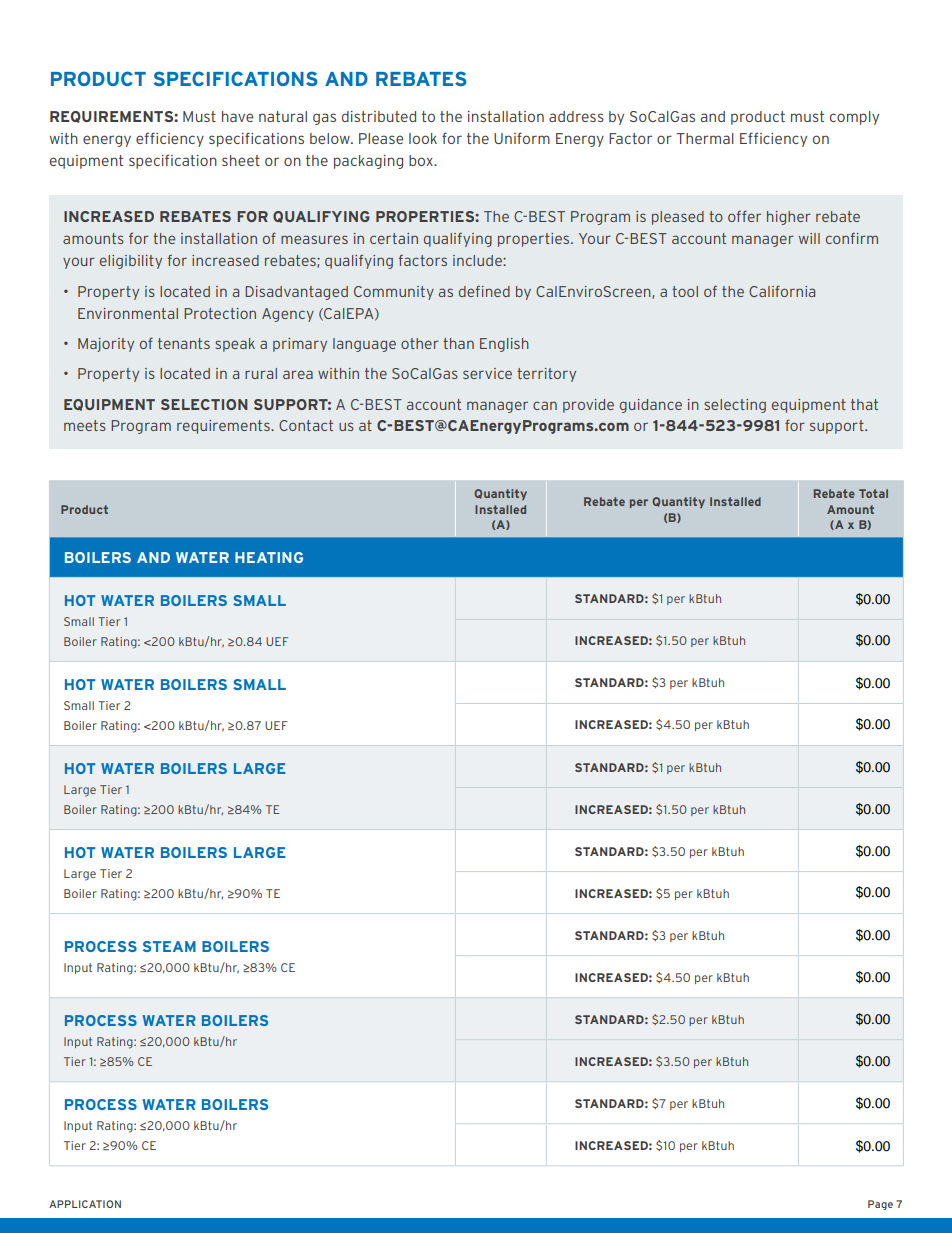 The image size is (952, 1233). What do you see at coordinates (85, 1204) in the image?
I see `APPLICATION` at bounding box center [85, 1204].
